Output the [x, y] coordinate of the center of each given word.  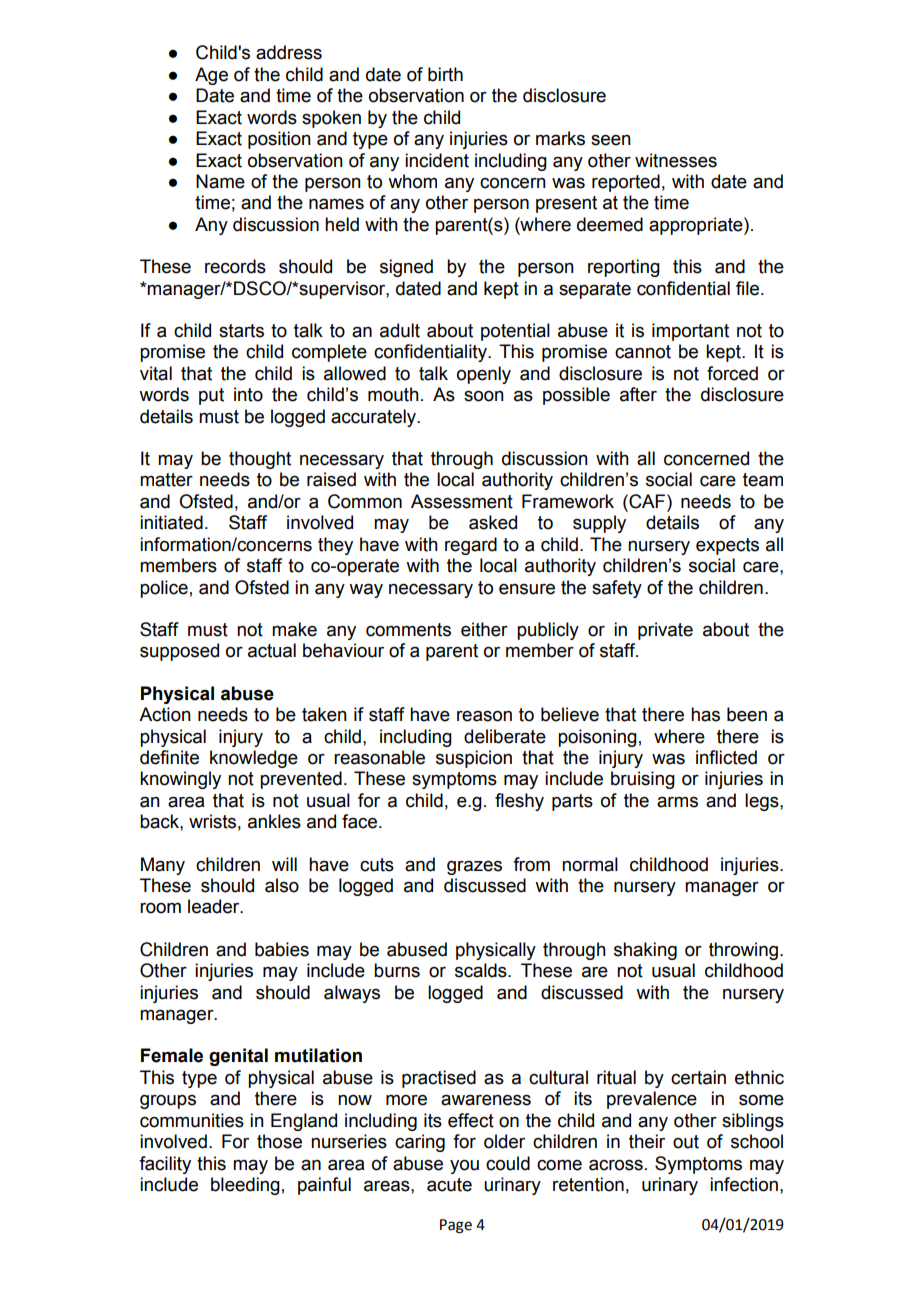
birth [445, 74]
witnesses [676, 160]
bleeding [245, 1186]
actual [272, 650]
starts [241, 331]
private [665, 631]
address [289, 52]
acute [449, 1185]
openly [484, 375]
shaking [645, 951]
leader [215, 906]
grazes [474, 867]
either [484, 629]
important [690, 332]
